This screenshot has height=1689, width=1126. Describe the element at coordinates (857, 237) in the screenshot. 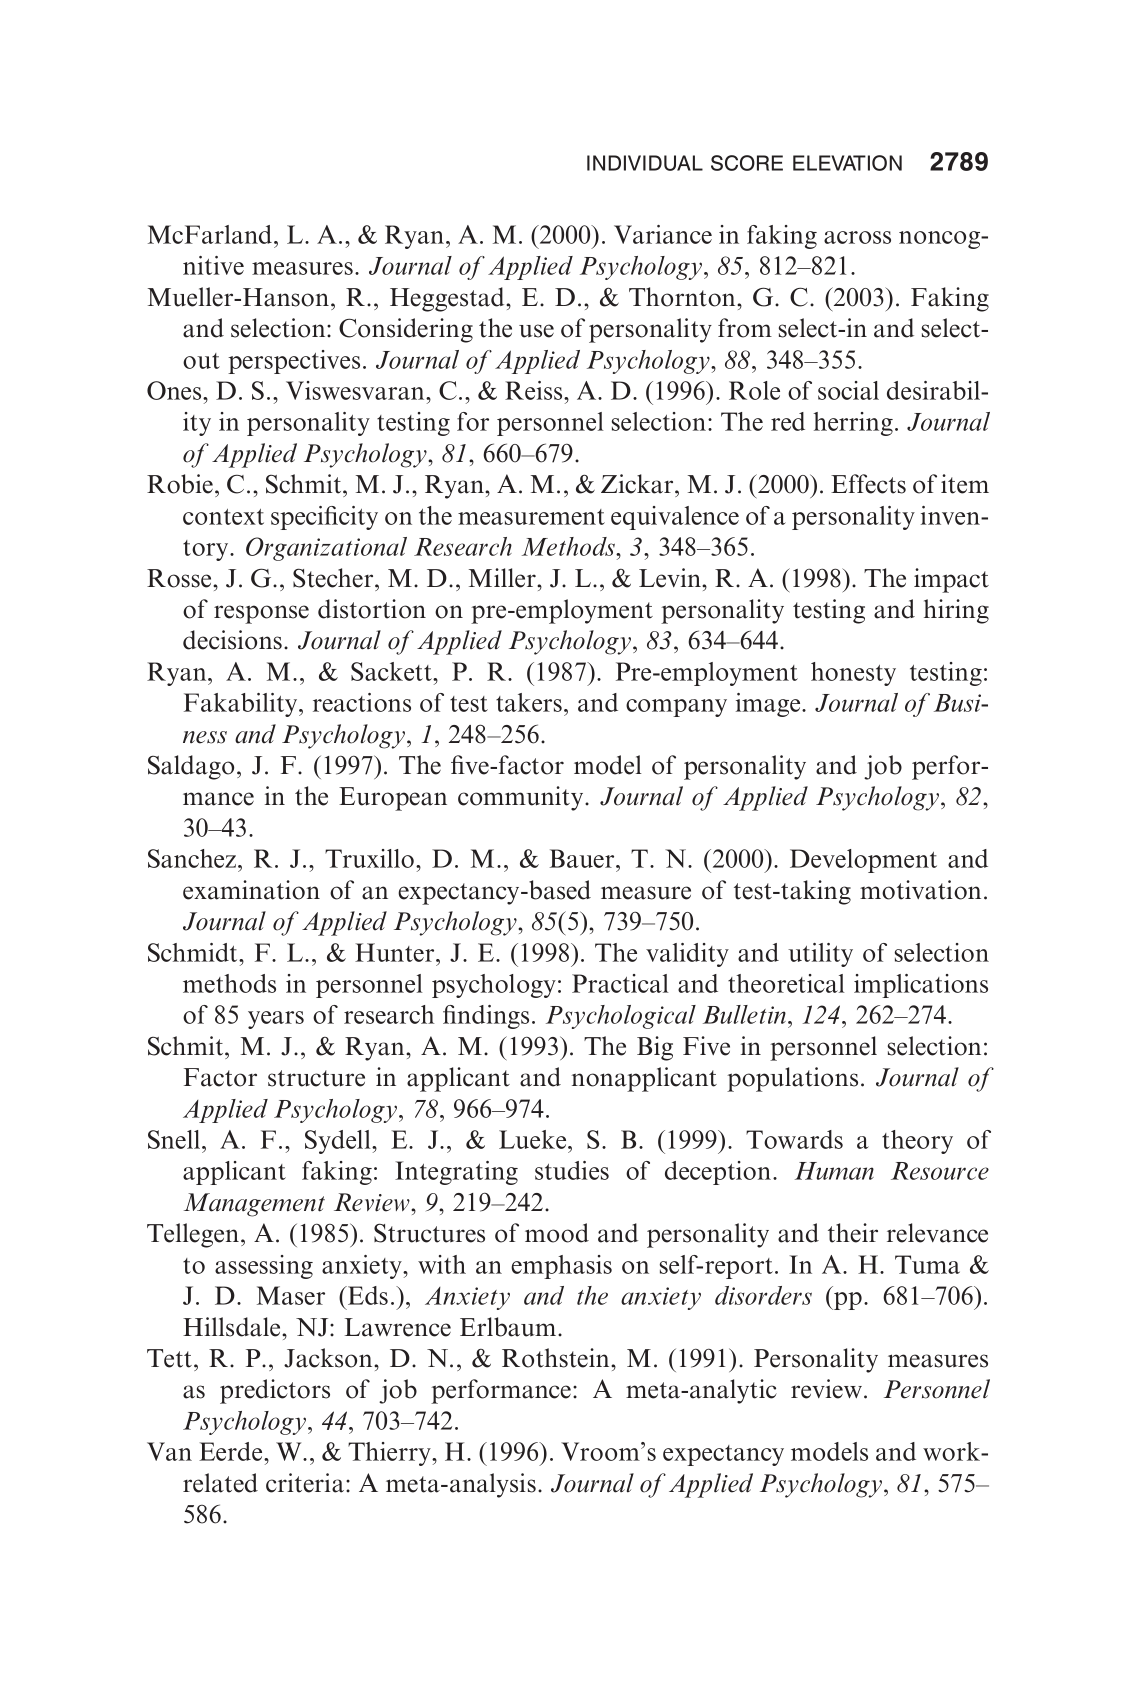

I see `across` at that location.
